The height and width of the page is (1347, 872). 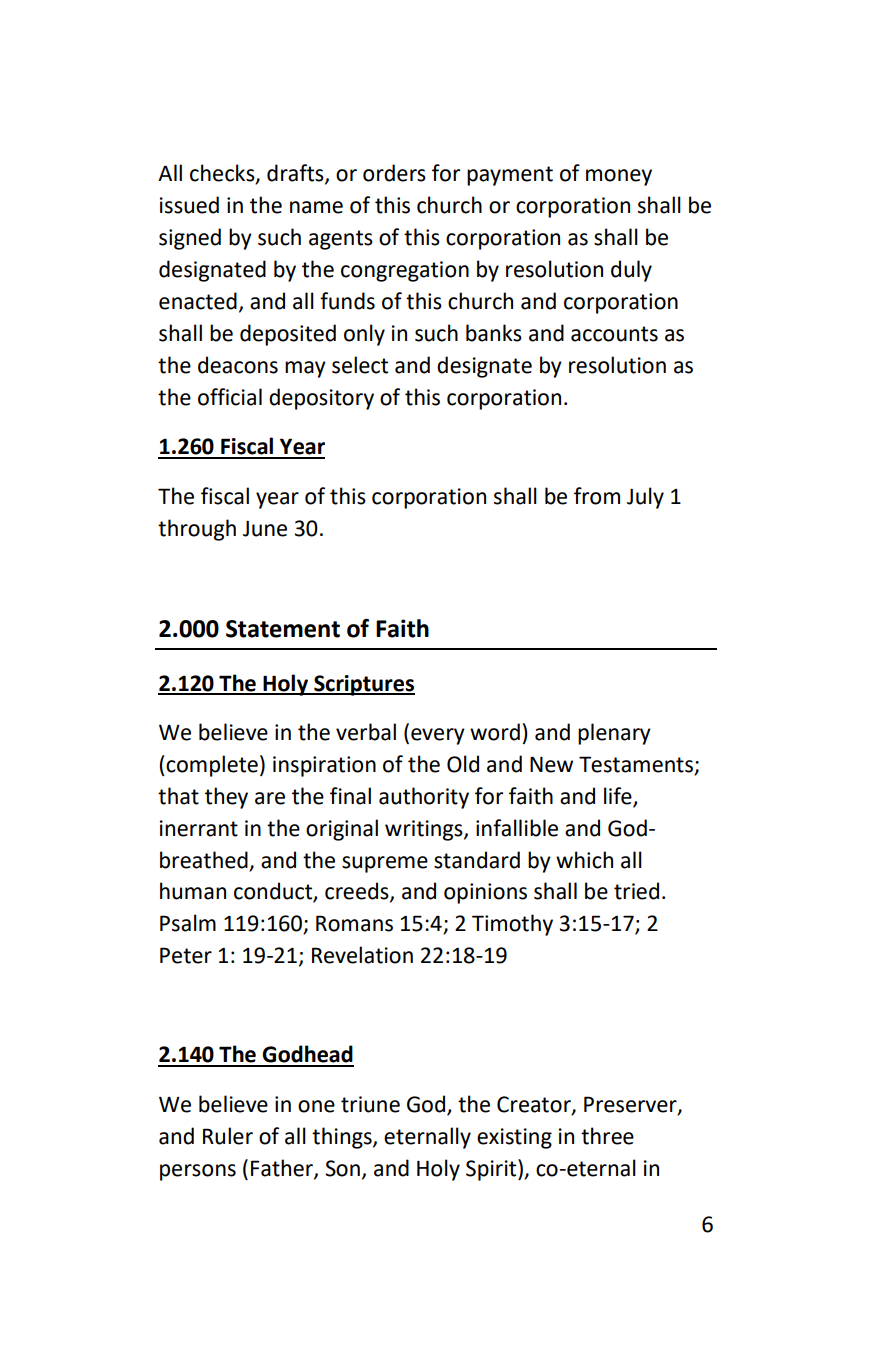 I want to click on June, so click(x=265, y=529).
